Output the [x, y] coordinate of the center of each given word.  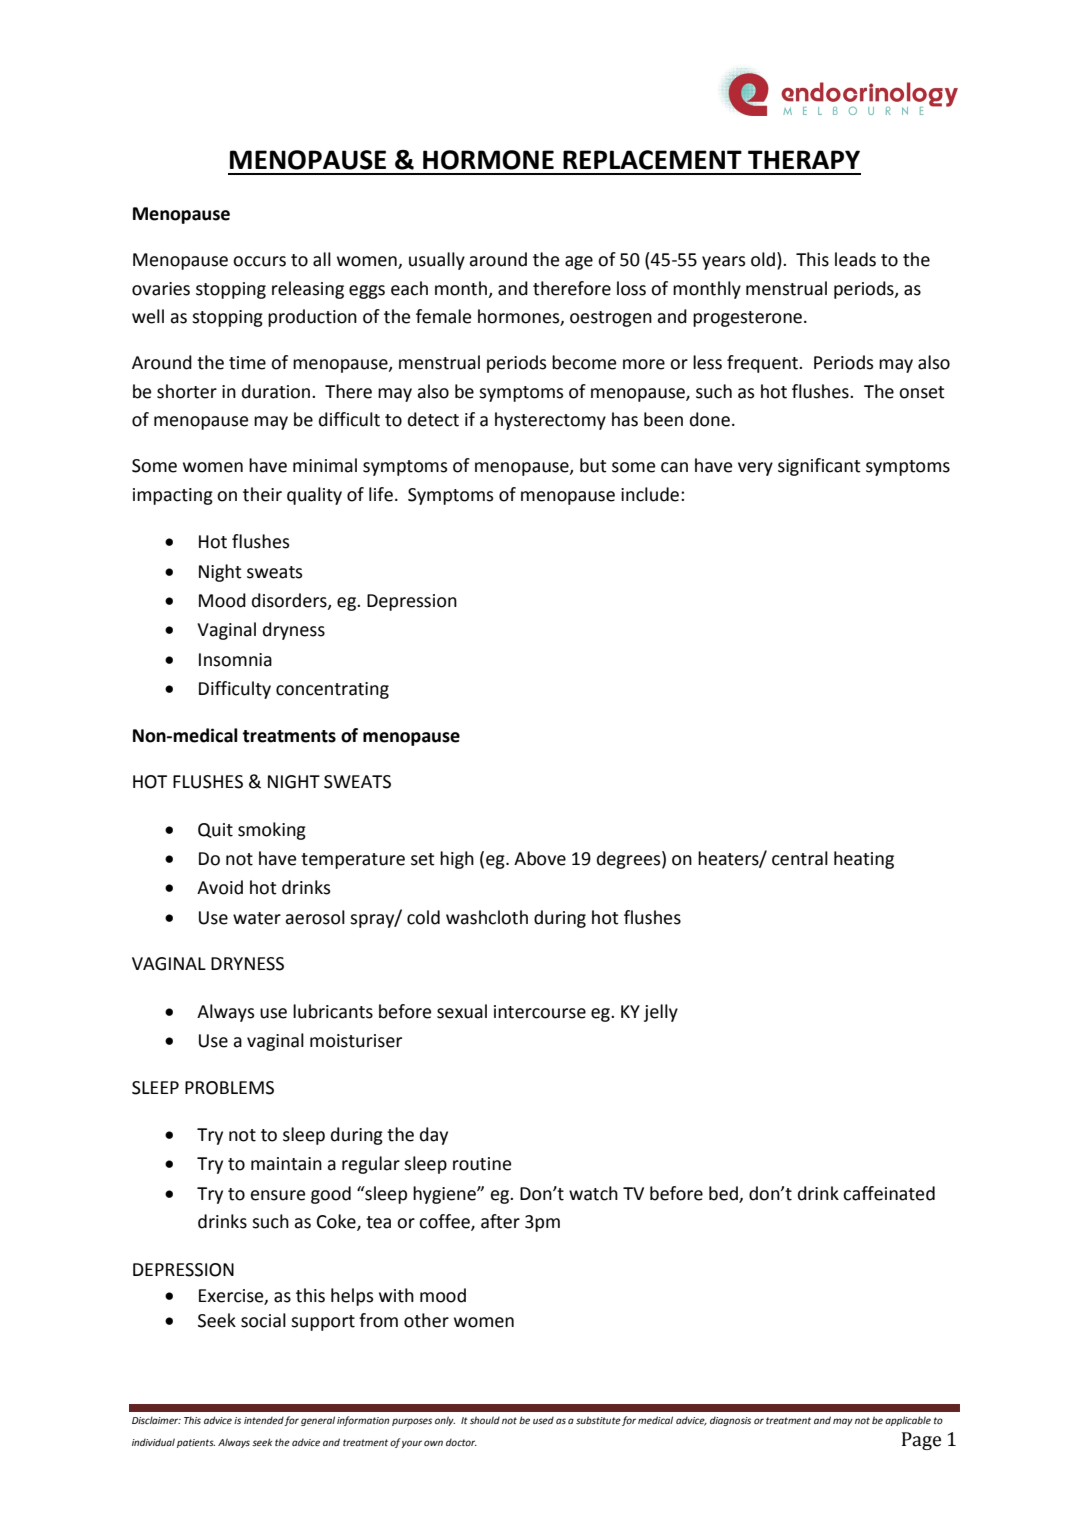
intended [264, 1421]
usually [437, 261]
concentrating [332, 690]
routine [482, 1164]
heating [864, 860]
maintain [286, 1164]
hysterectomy [550, 421]
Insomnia [235, 660]
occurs [259, 261]
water [257, 918]
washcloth [487, 917]
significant [819, 467]
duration [277, 391]
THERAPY [804, 159]
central [800, 858]
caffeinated [889, 1193]
